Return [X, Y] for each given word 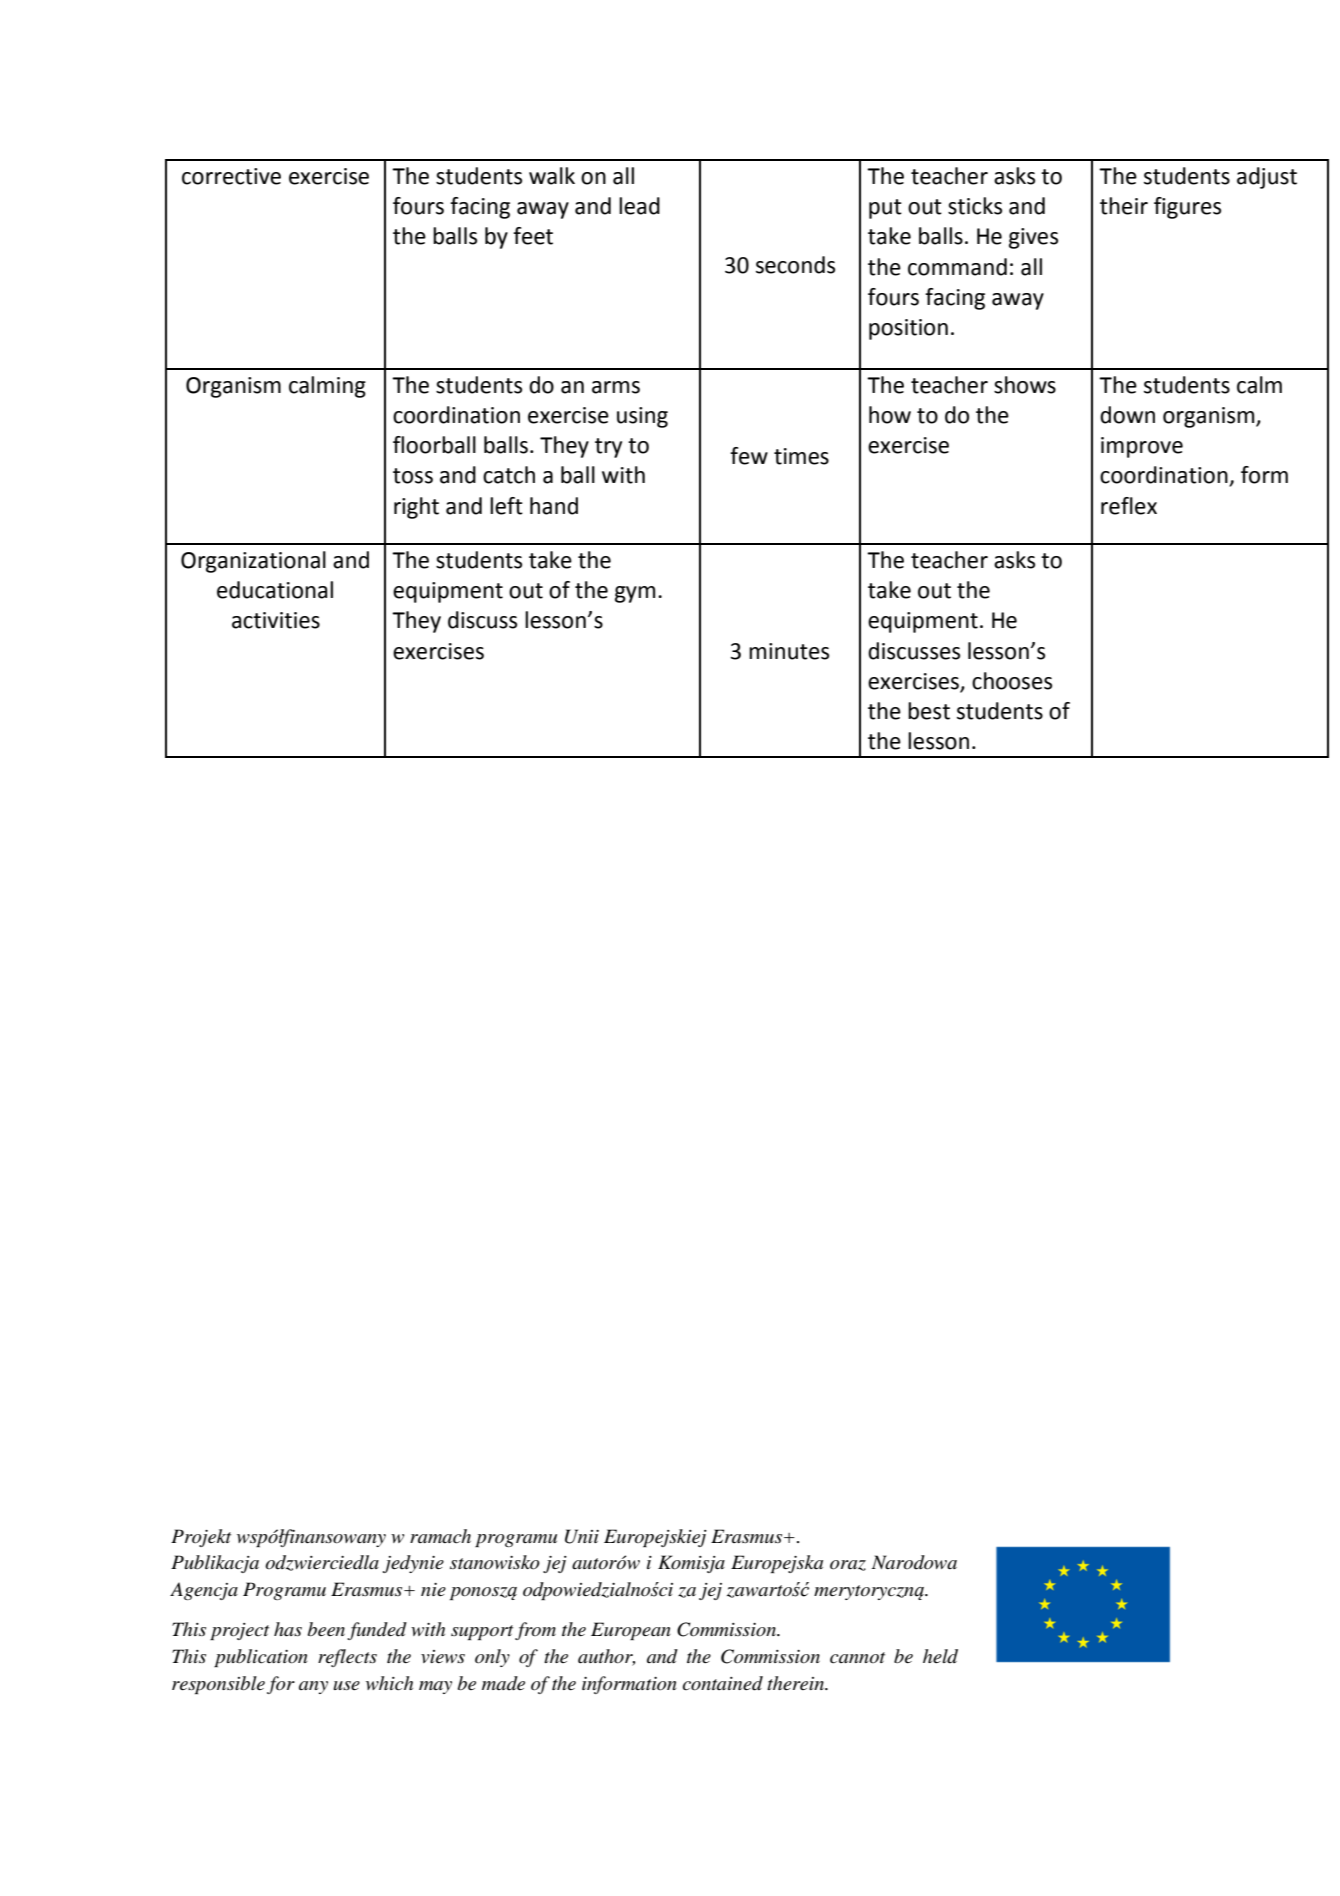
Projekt [201, 1538]
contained [723, 1683]
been [326, 1629]
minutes [789, 651]
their [1124, 206]
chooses [1012, 681]
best [929, 711]
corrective [231, 176]
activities [276, 620]
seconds [795, 265]
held [940, 1656]
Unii [582, 1536]
